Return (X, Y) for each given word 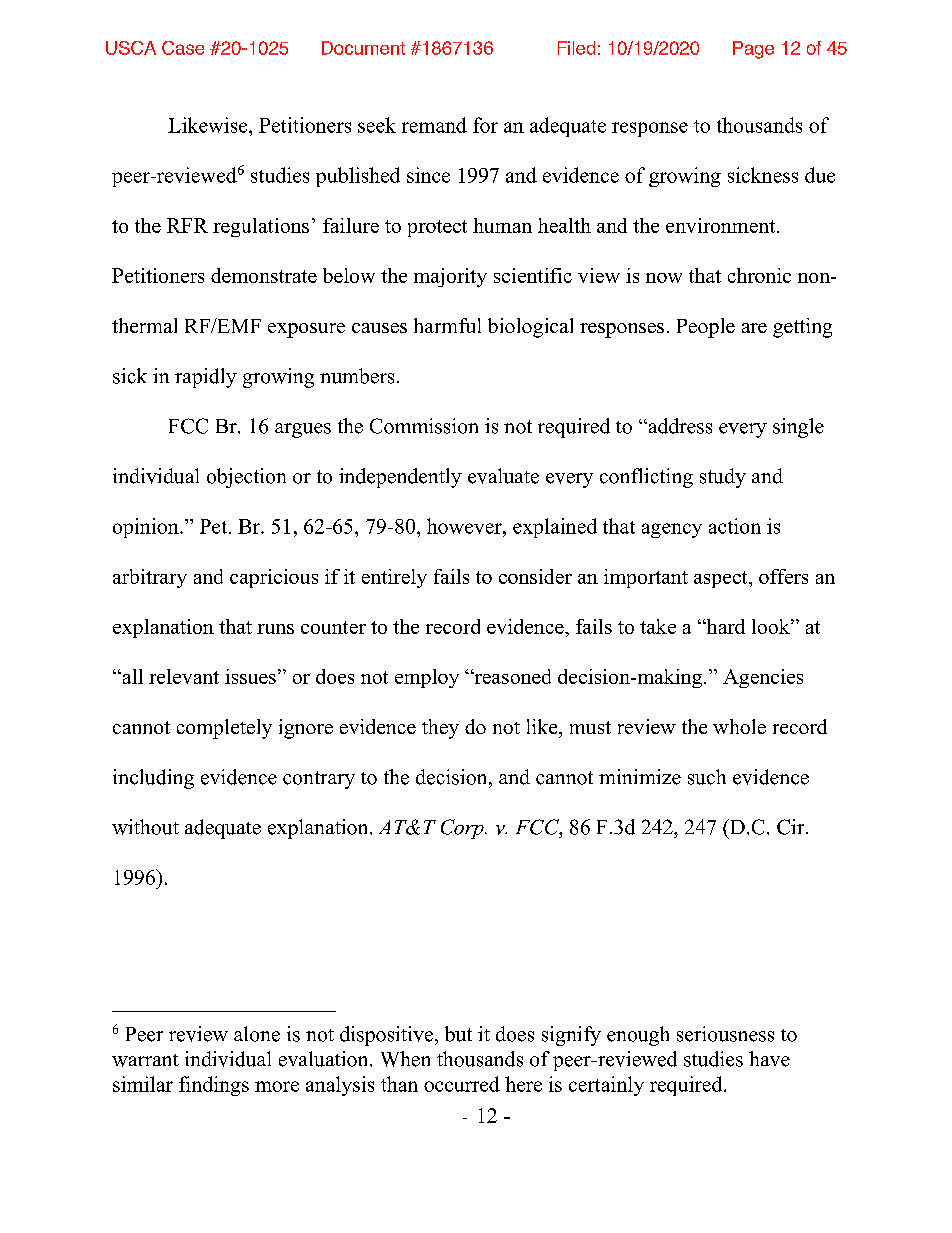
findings (214, 1086)
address (679, 426)
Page (753, 50)
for (485, 125)
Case (183, 48)
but (458, 1034)
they (440, 729)
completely (224, 729)
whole (739, 726)
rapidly (206, 378)
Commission (424, 426)
